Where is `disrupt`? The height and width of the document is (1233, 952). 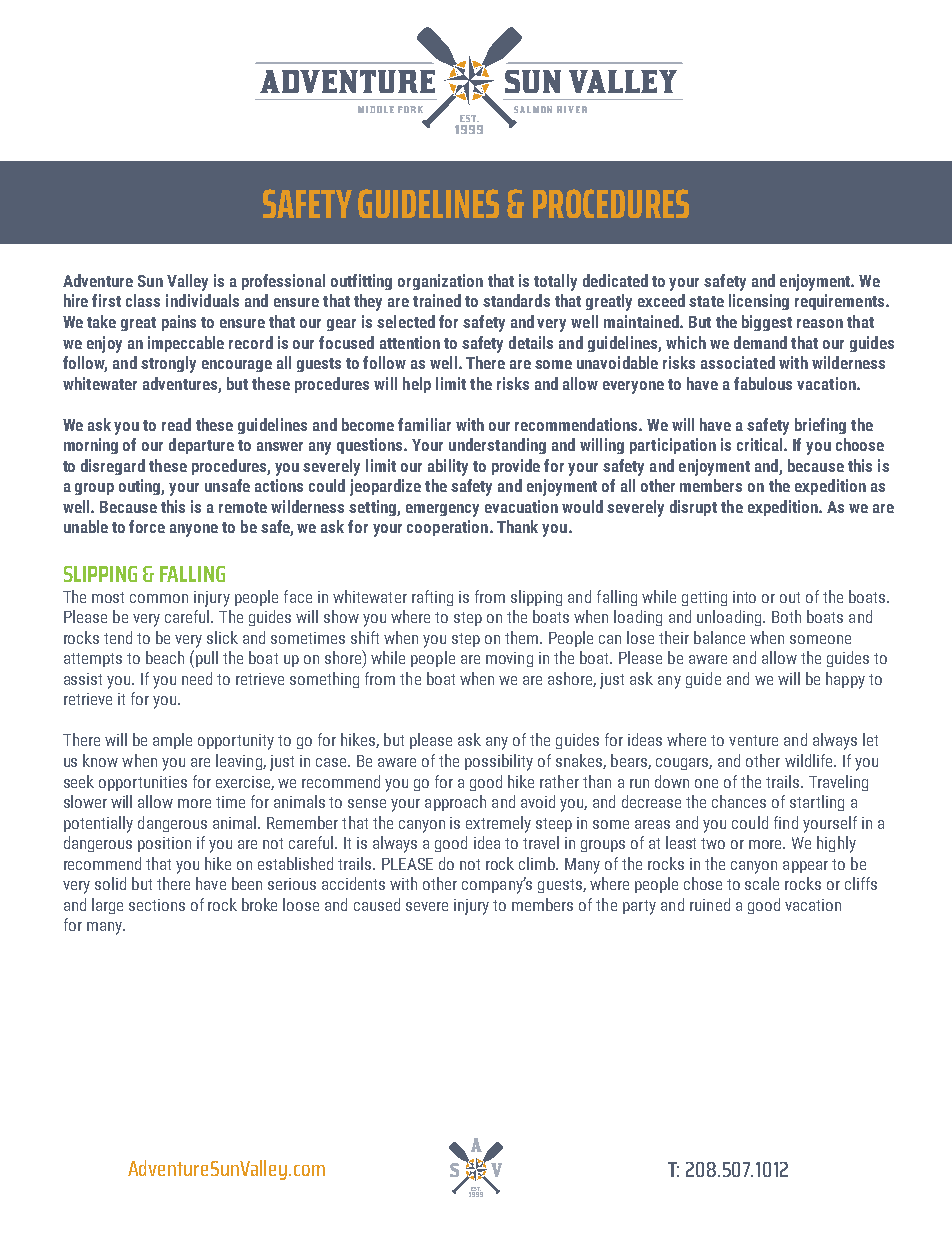 disrupt is located at coordinates (693, 508).
